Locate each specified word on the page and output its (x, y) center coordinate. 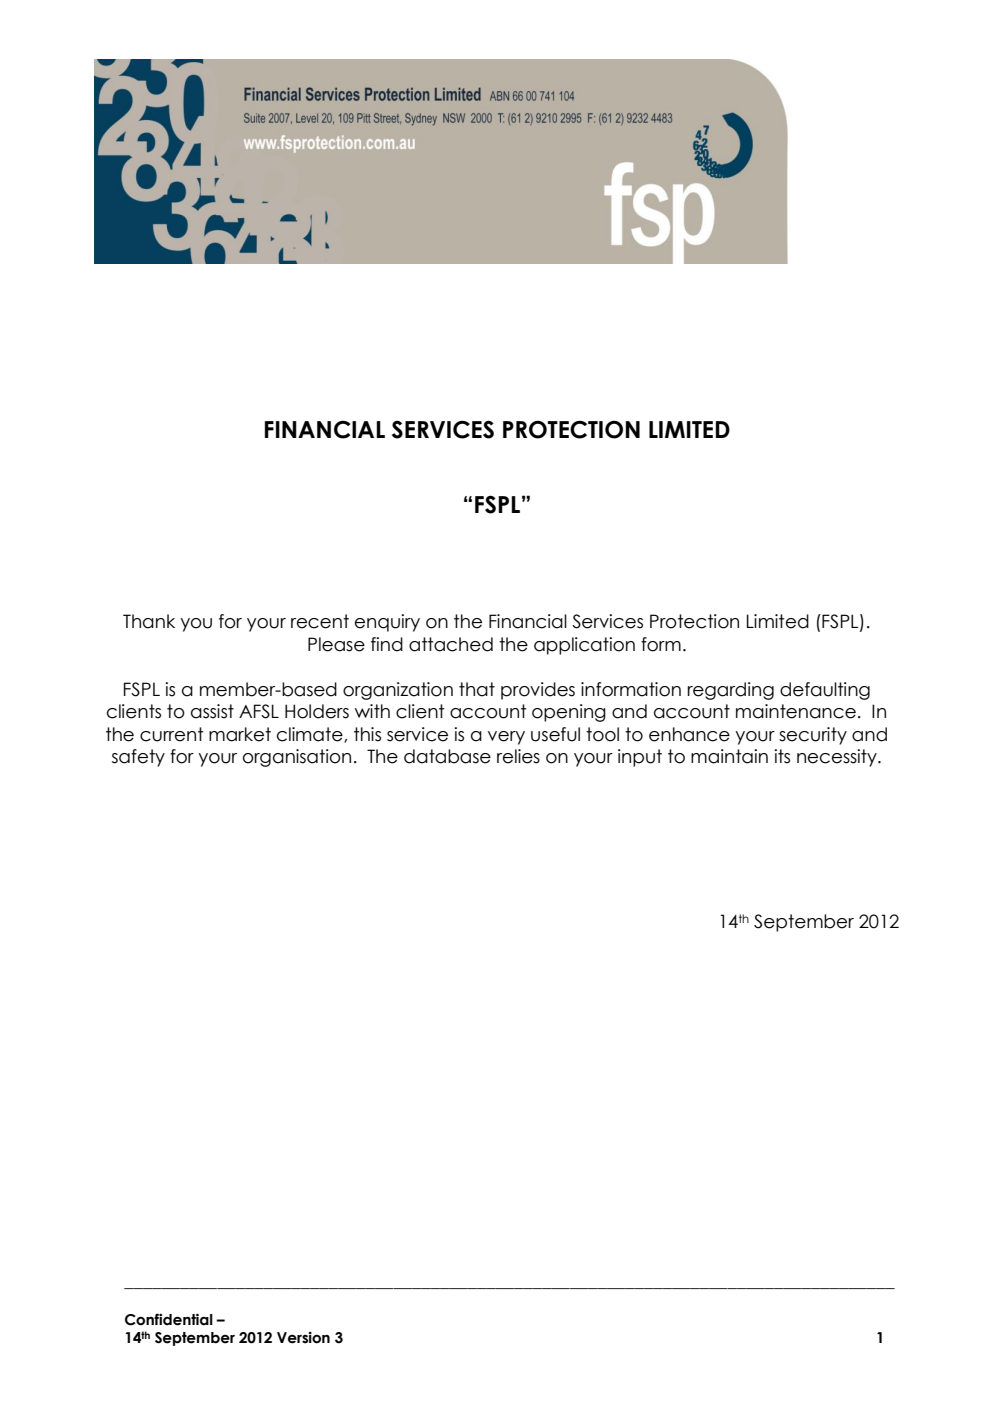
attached (451, 644)
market (240, 734)
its (782, 756)
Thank (149, 621)
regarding (730, 691)
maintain (729, 756)
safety (138, 758)
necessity (838, 758)
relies (518, 756)
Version (303, 1338)
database (447, 756)
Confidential (169, 1319)
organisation (297, 758)
